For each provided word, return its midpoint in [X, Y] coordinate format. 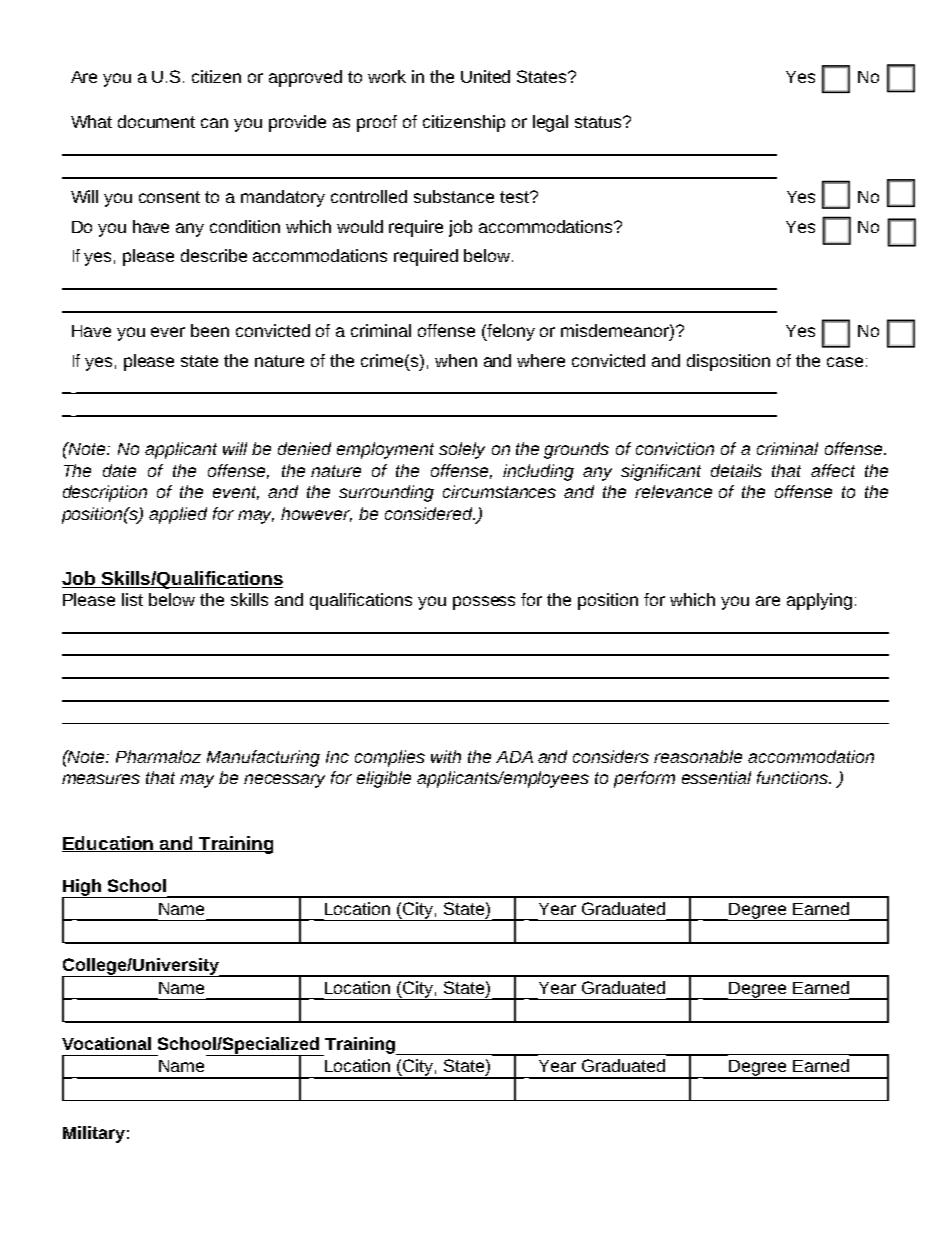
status [599, 122]
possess [484, 603]
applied [178, 515]
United [485, 76]
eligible [384, 779]
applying [819, 601]
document [156, 121]
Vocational [106, 1043]
